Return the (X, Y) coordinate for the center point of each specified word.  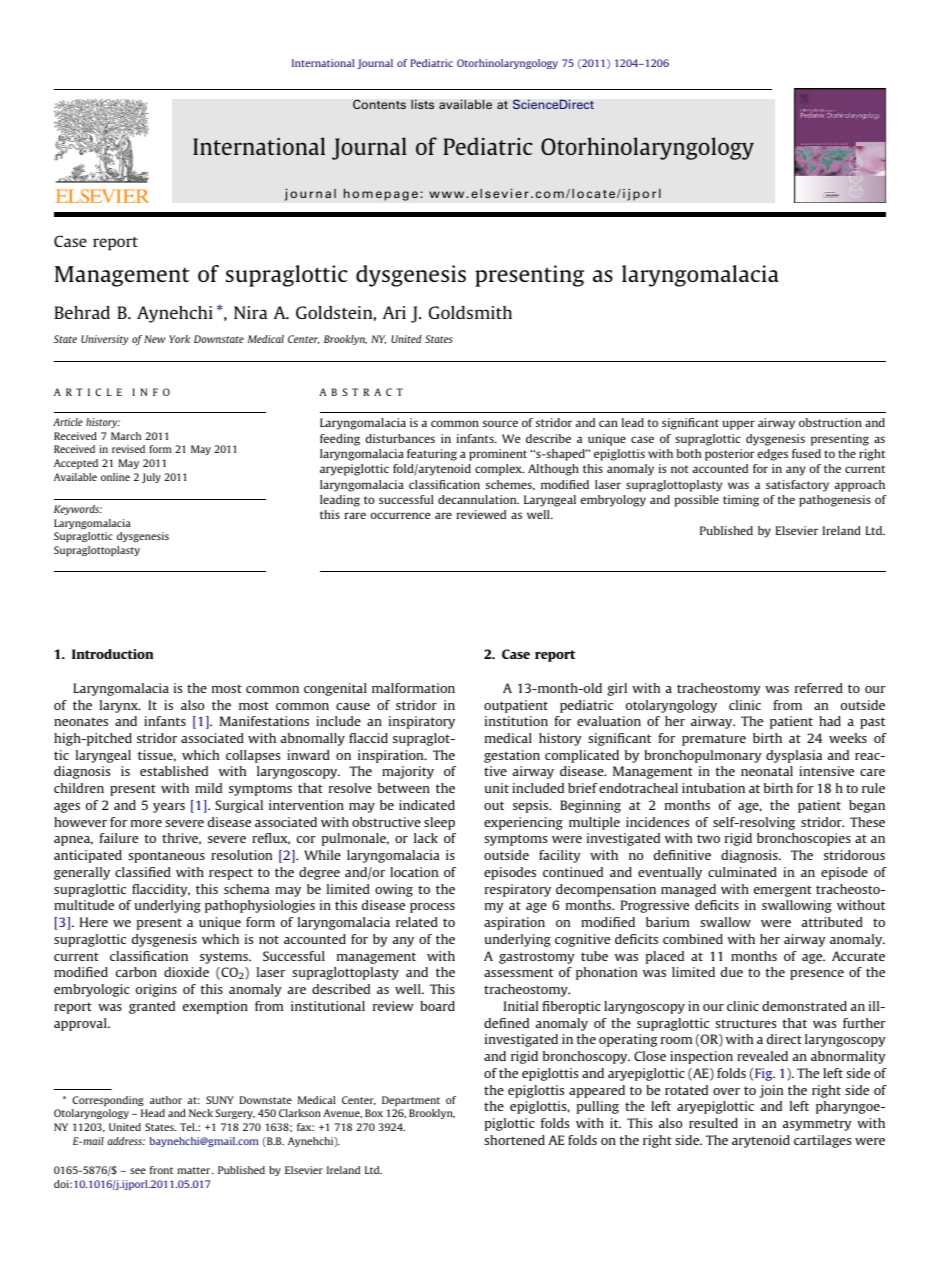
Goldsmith (470, 312)
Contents (379, 104)
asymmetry (817, 1125)
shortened (514, 1140)
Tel (188, 1127)
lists (422, 104)
